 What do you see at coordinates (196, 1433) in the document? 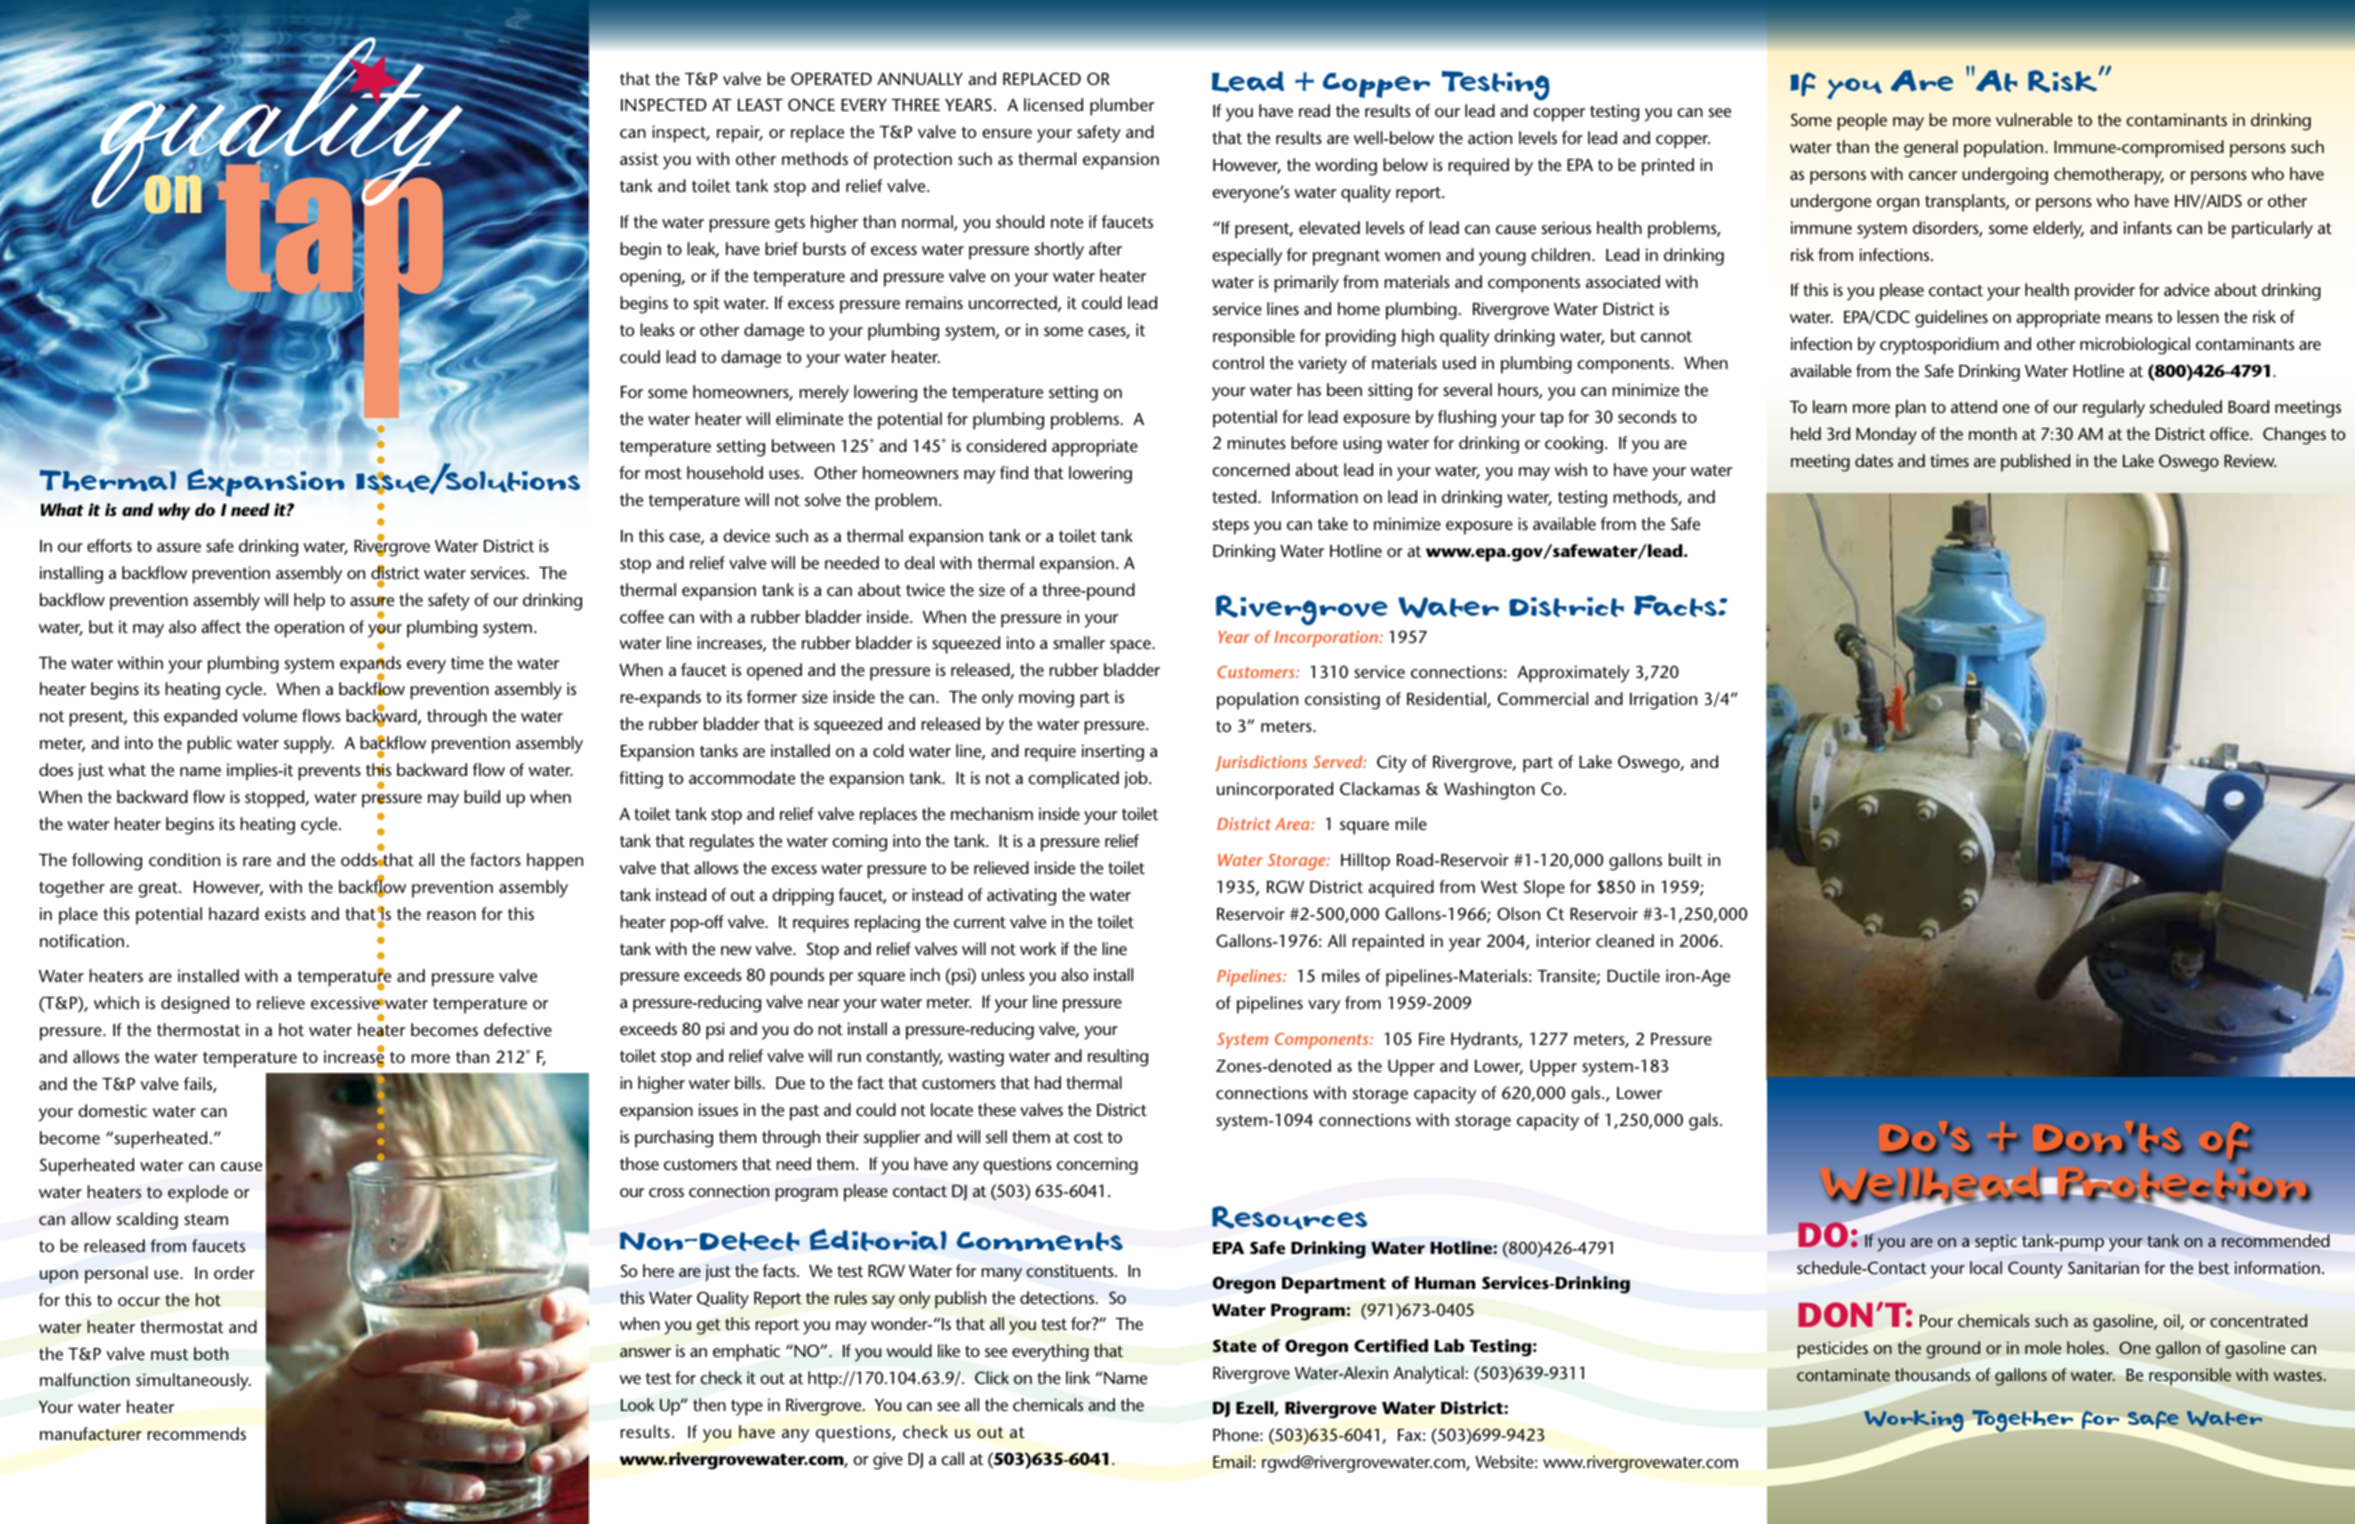
I see `recommends` at bounding box center [196, 1433].
